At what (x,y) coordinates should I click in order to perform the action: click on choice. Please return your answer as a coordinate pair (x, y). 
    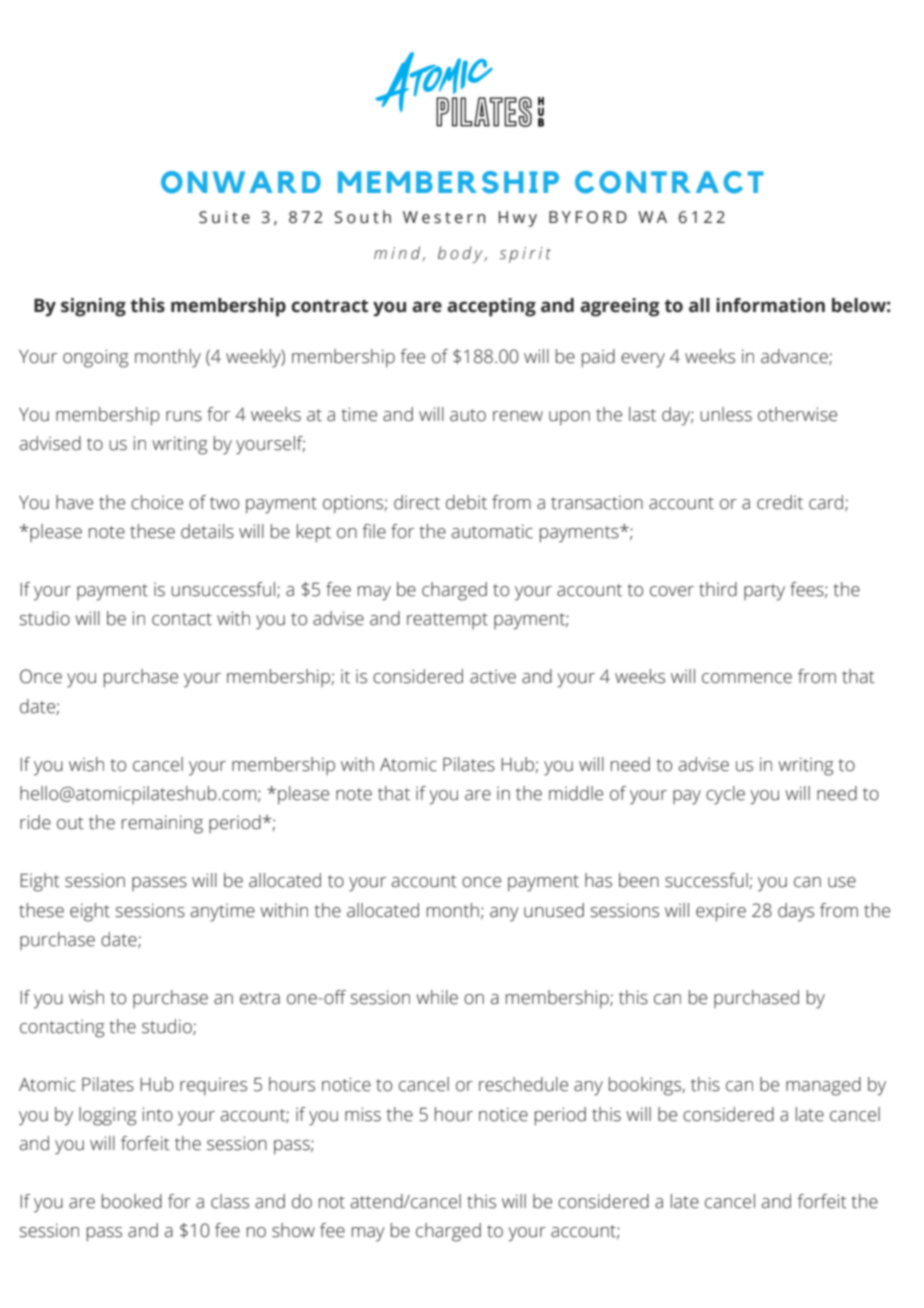
    Looking at the image, I should click on (157, 502).
